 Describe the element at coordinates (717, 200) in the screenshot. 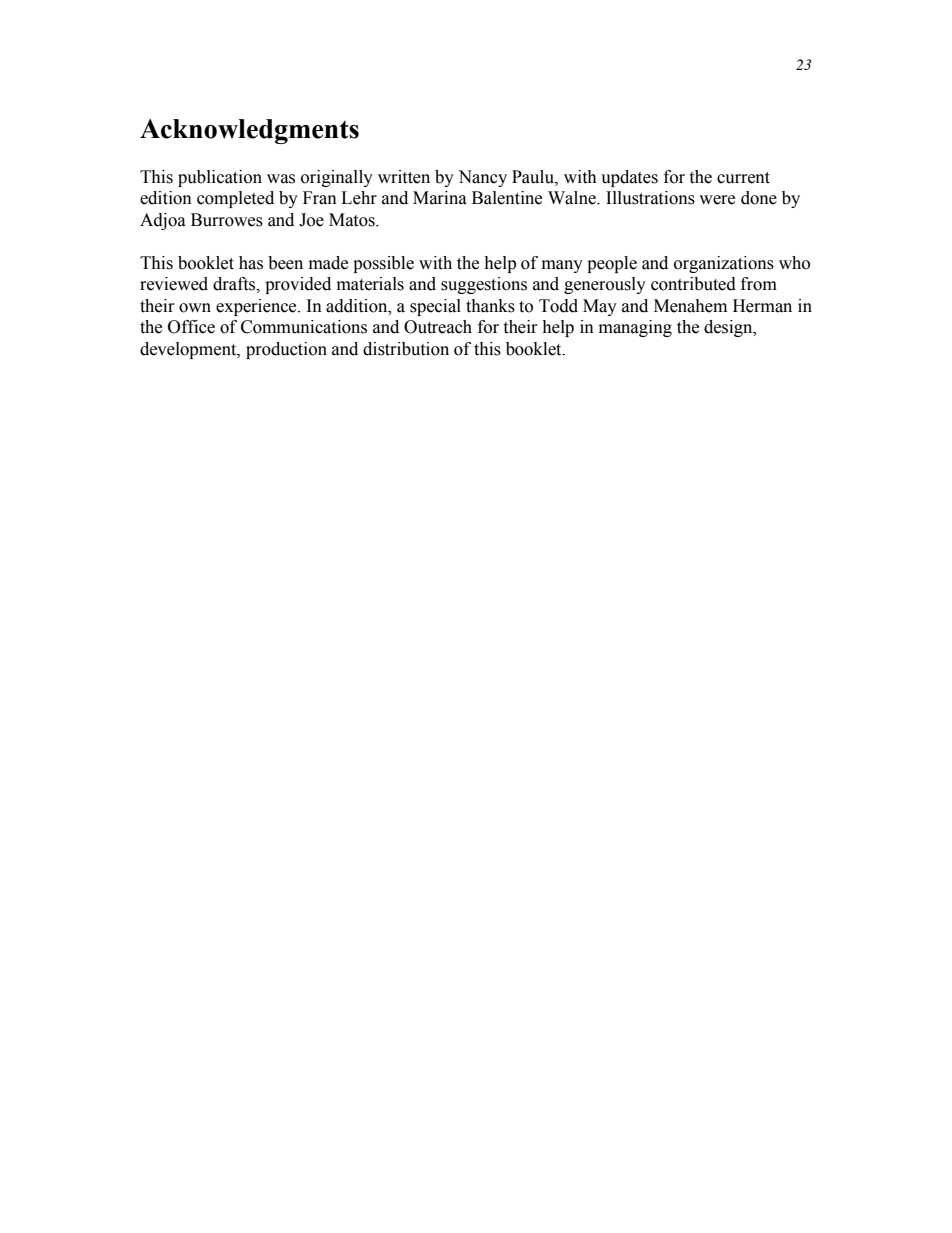

I see `were` at that location.
